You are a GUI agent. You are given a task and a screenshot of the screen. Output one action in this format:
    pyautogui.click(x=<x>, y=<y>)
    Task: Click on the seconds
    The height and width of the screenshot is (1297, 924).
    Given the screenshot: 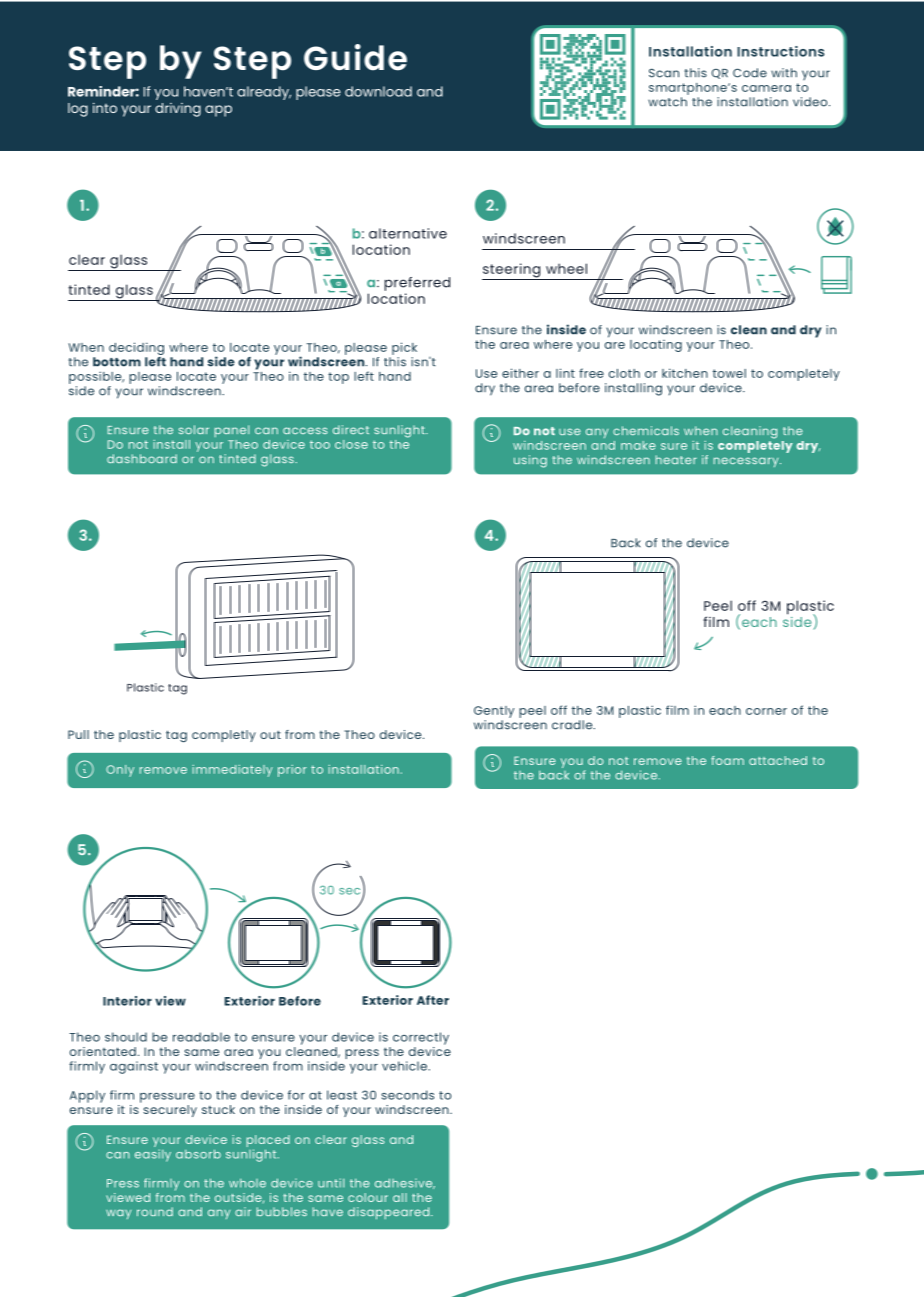 What is the action you would take?
    pyautogui.click(x=407, y=1095)
